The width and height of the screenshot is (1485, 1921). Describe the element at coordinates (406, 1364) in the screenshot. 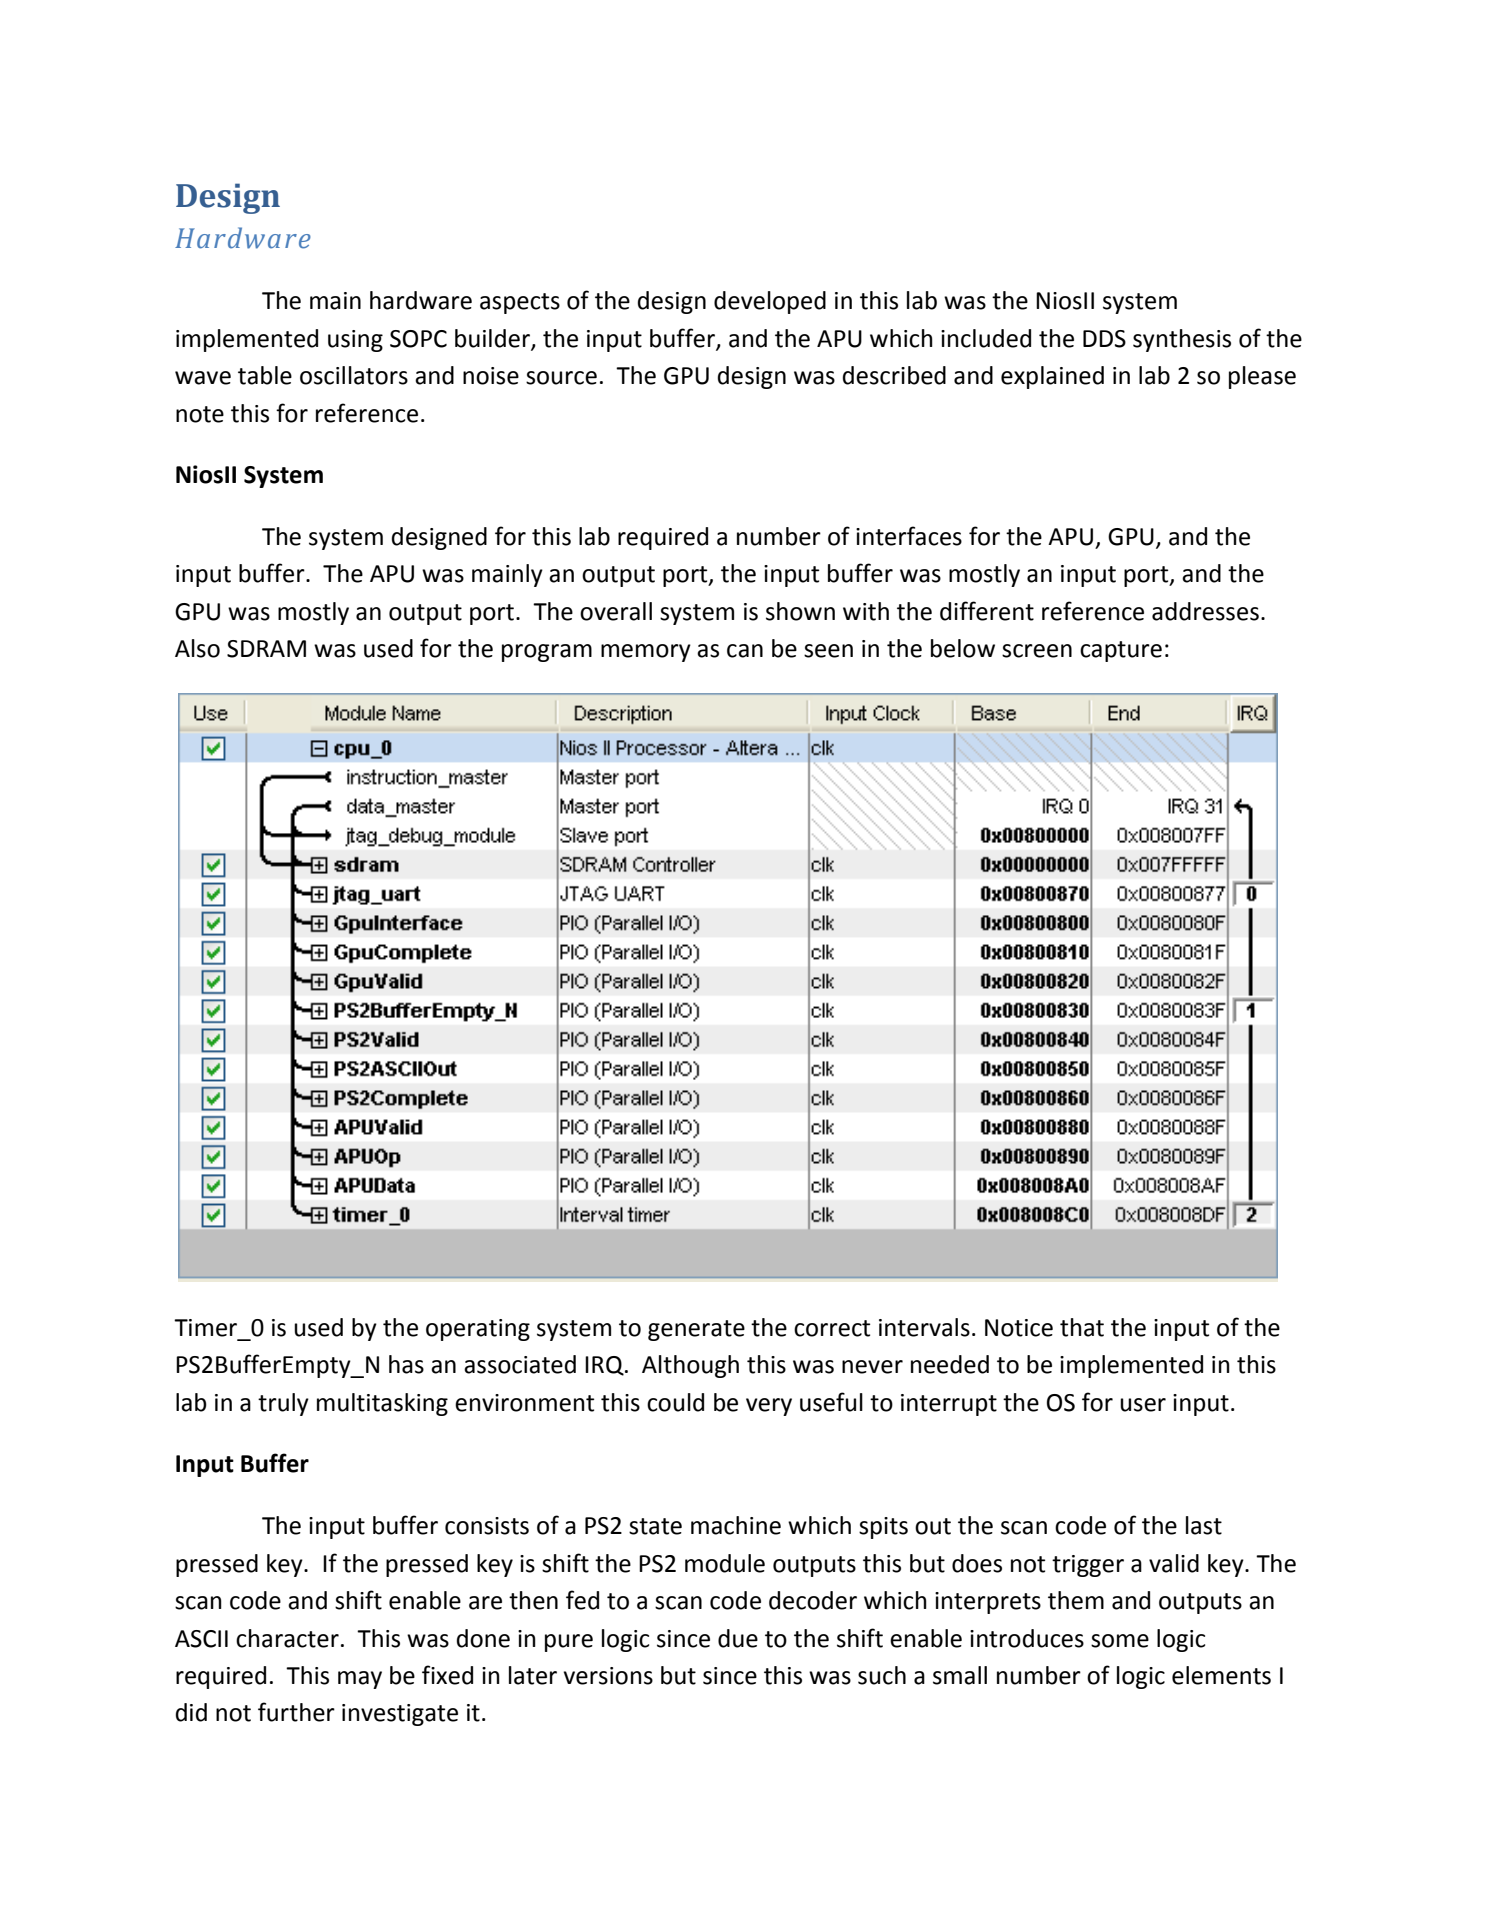

I see `has` at that location.
